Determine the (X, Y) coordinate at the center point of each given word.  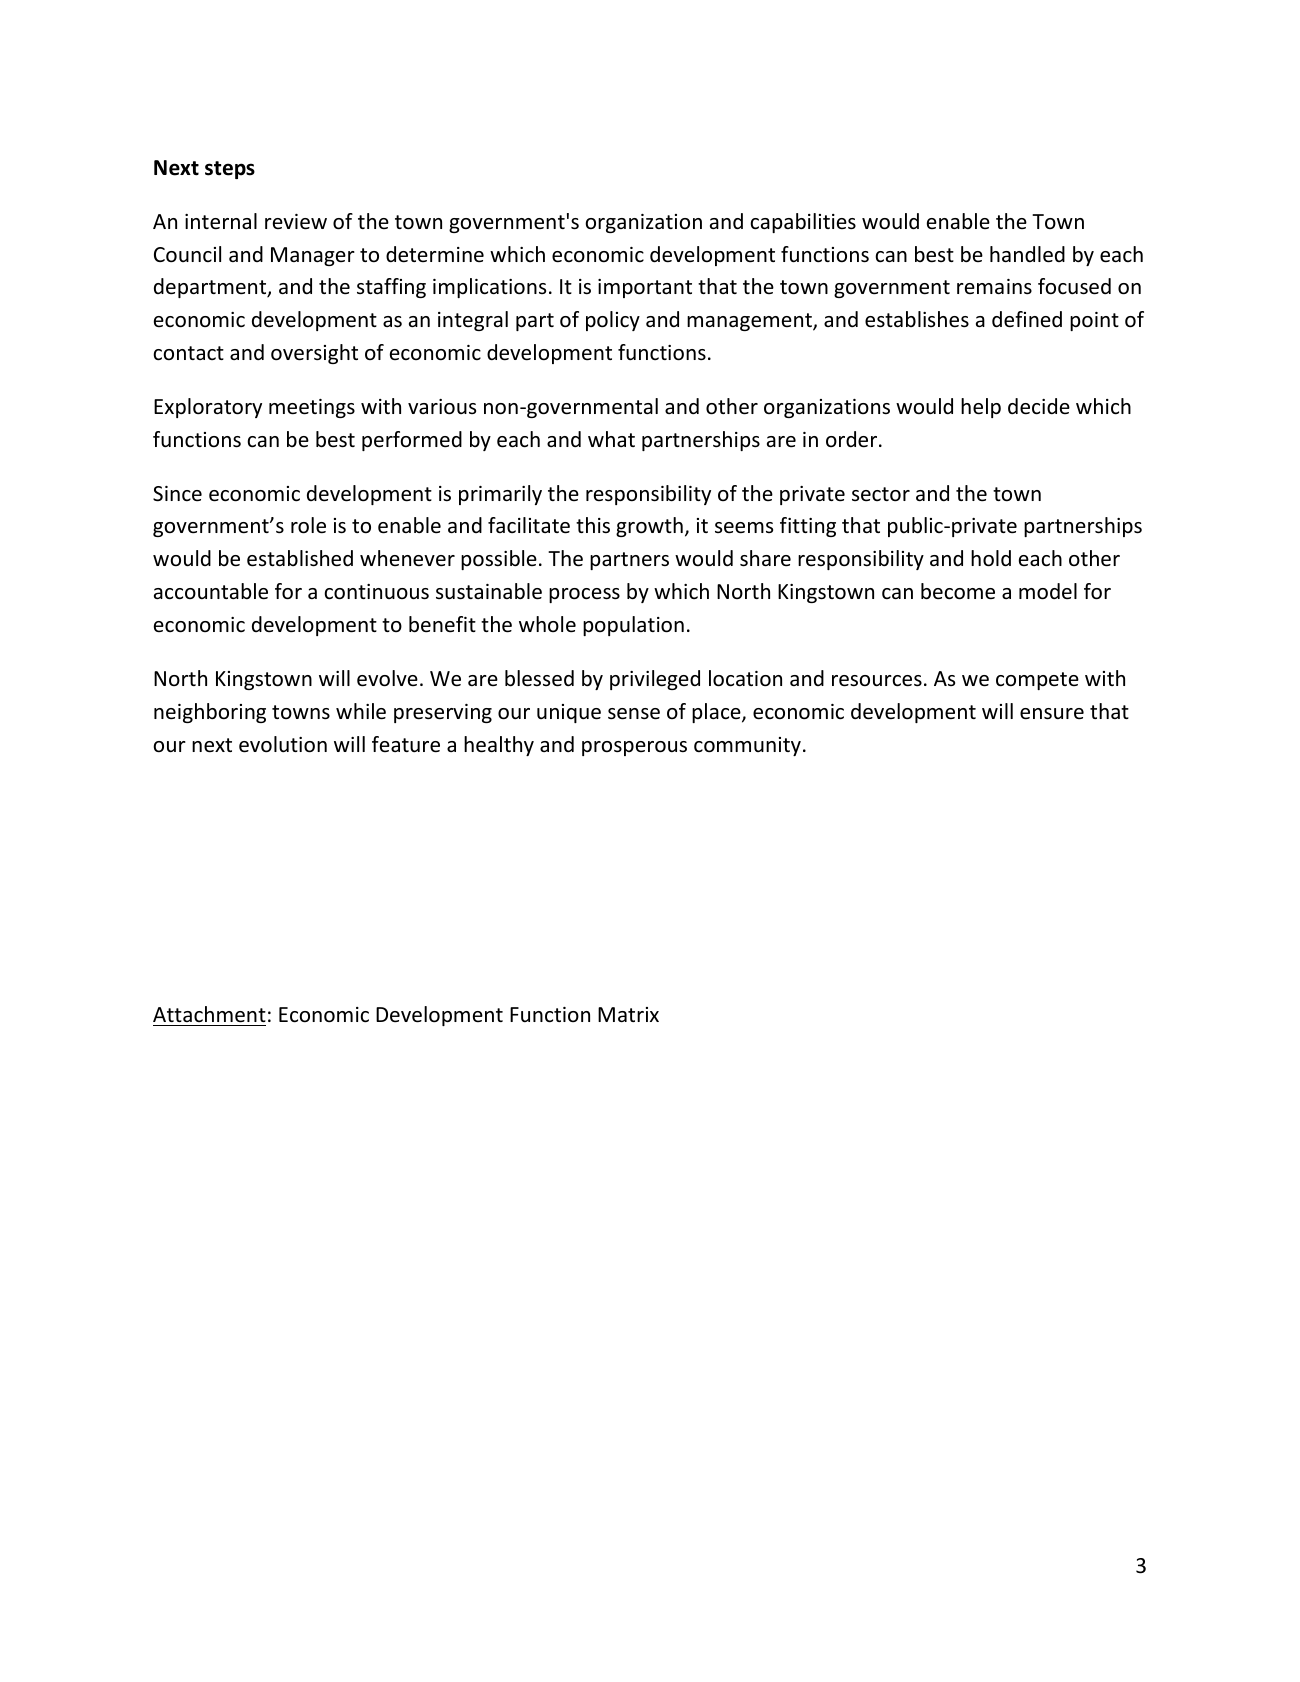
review (296, 222)
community (747, 746)
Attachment (209, 1014)
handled (1027, 254)
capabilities (803, 223)
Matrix (628, 1014)
